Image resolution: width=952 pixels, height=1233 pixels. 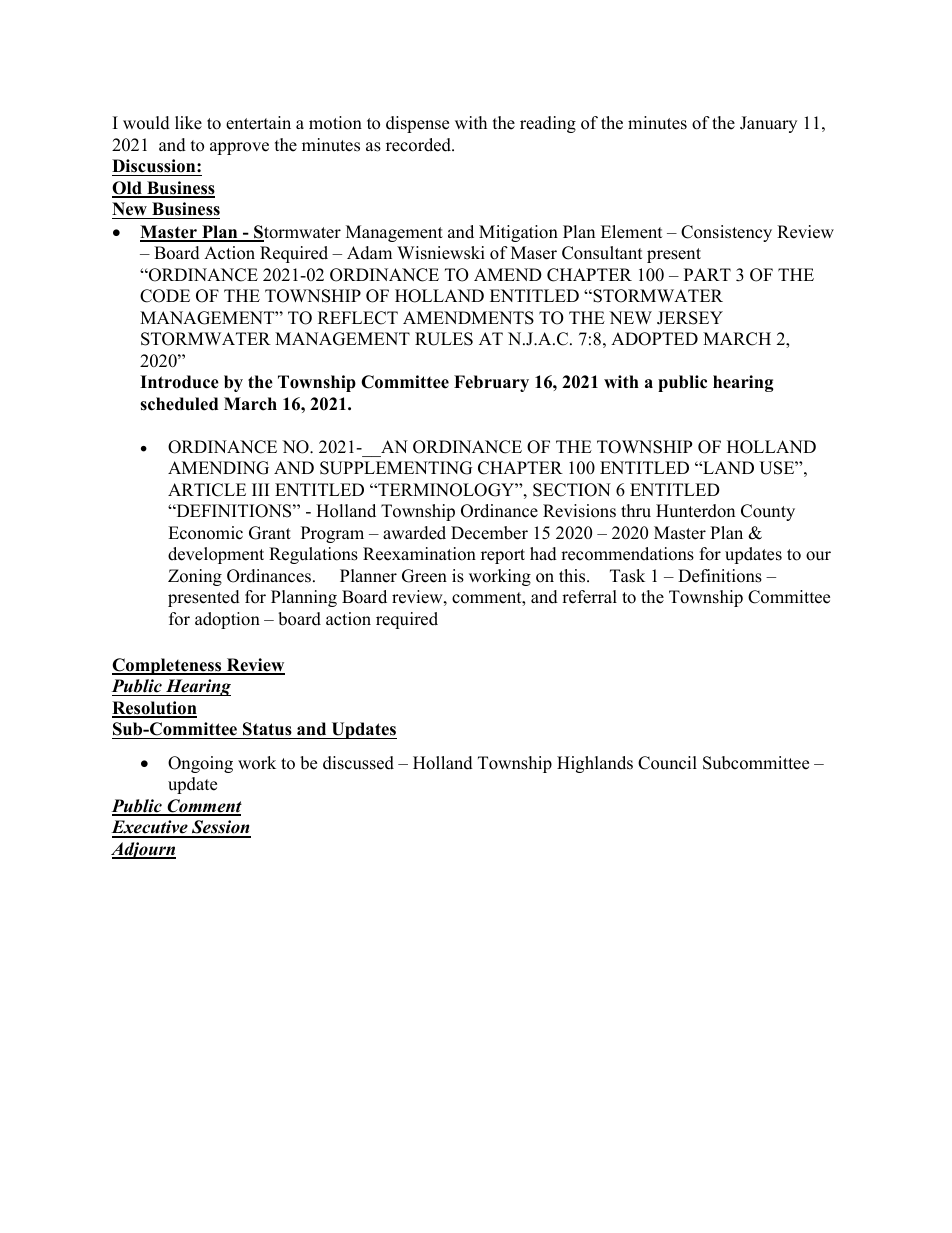 What do you see at coordinates (768, 124) in the page?
I see `January` at bounding box center [768, 124].
